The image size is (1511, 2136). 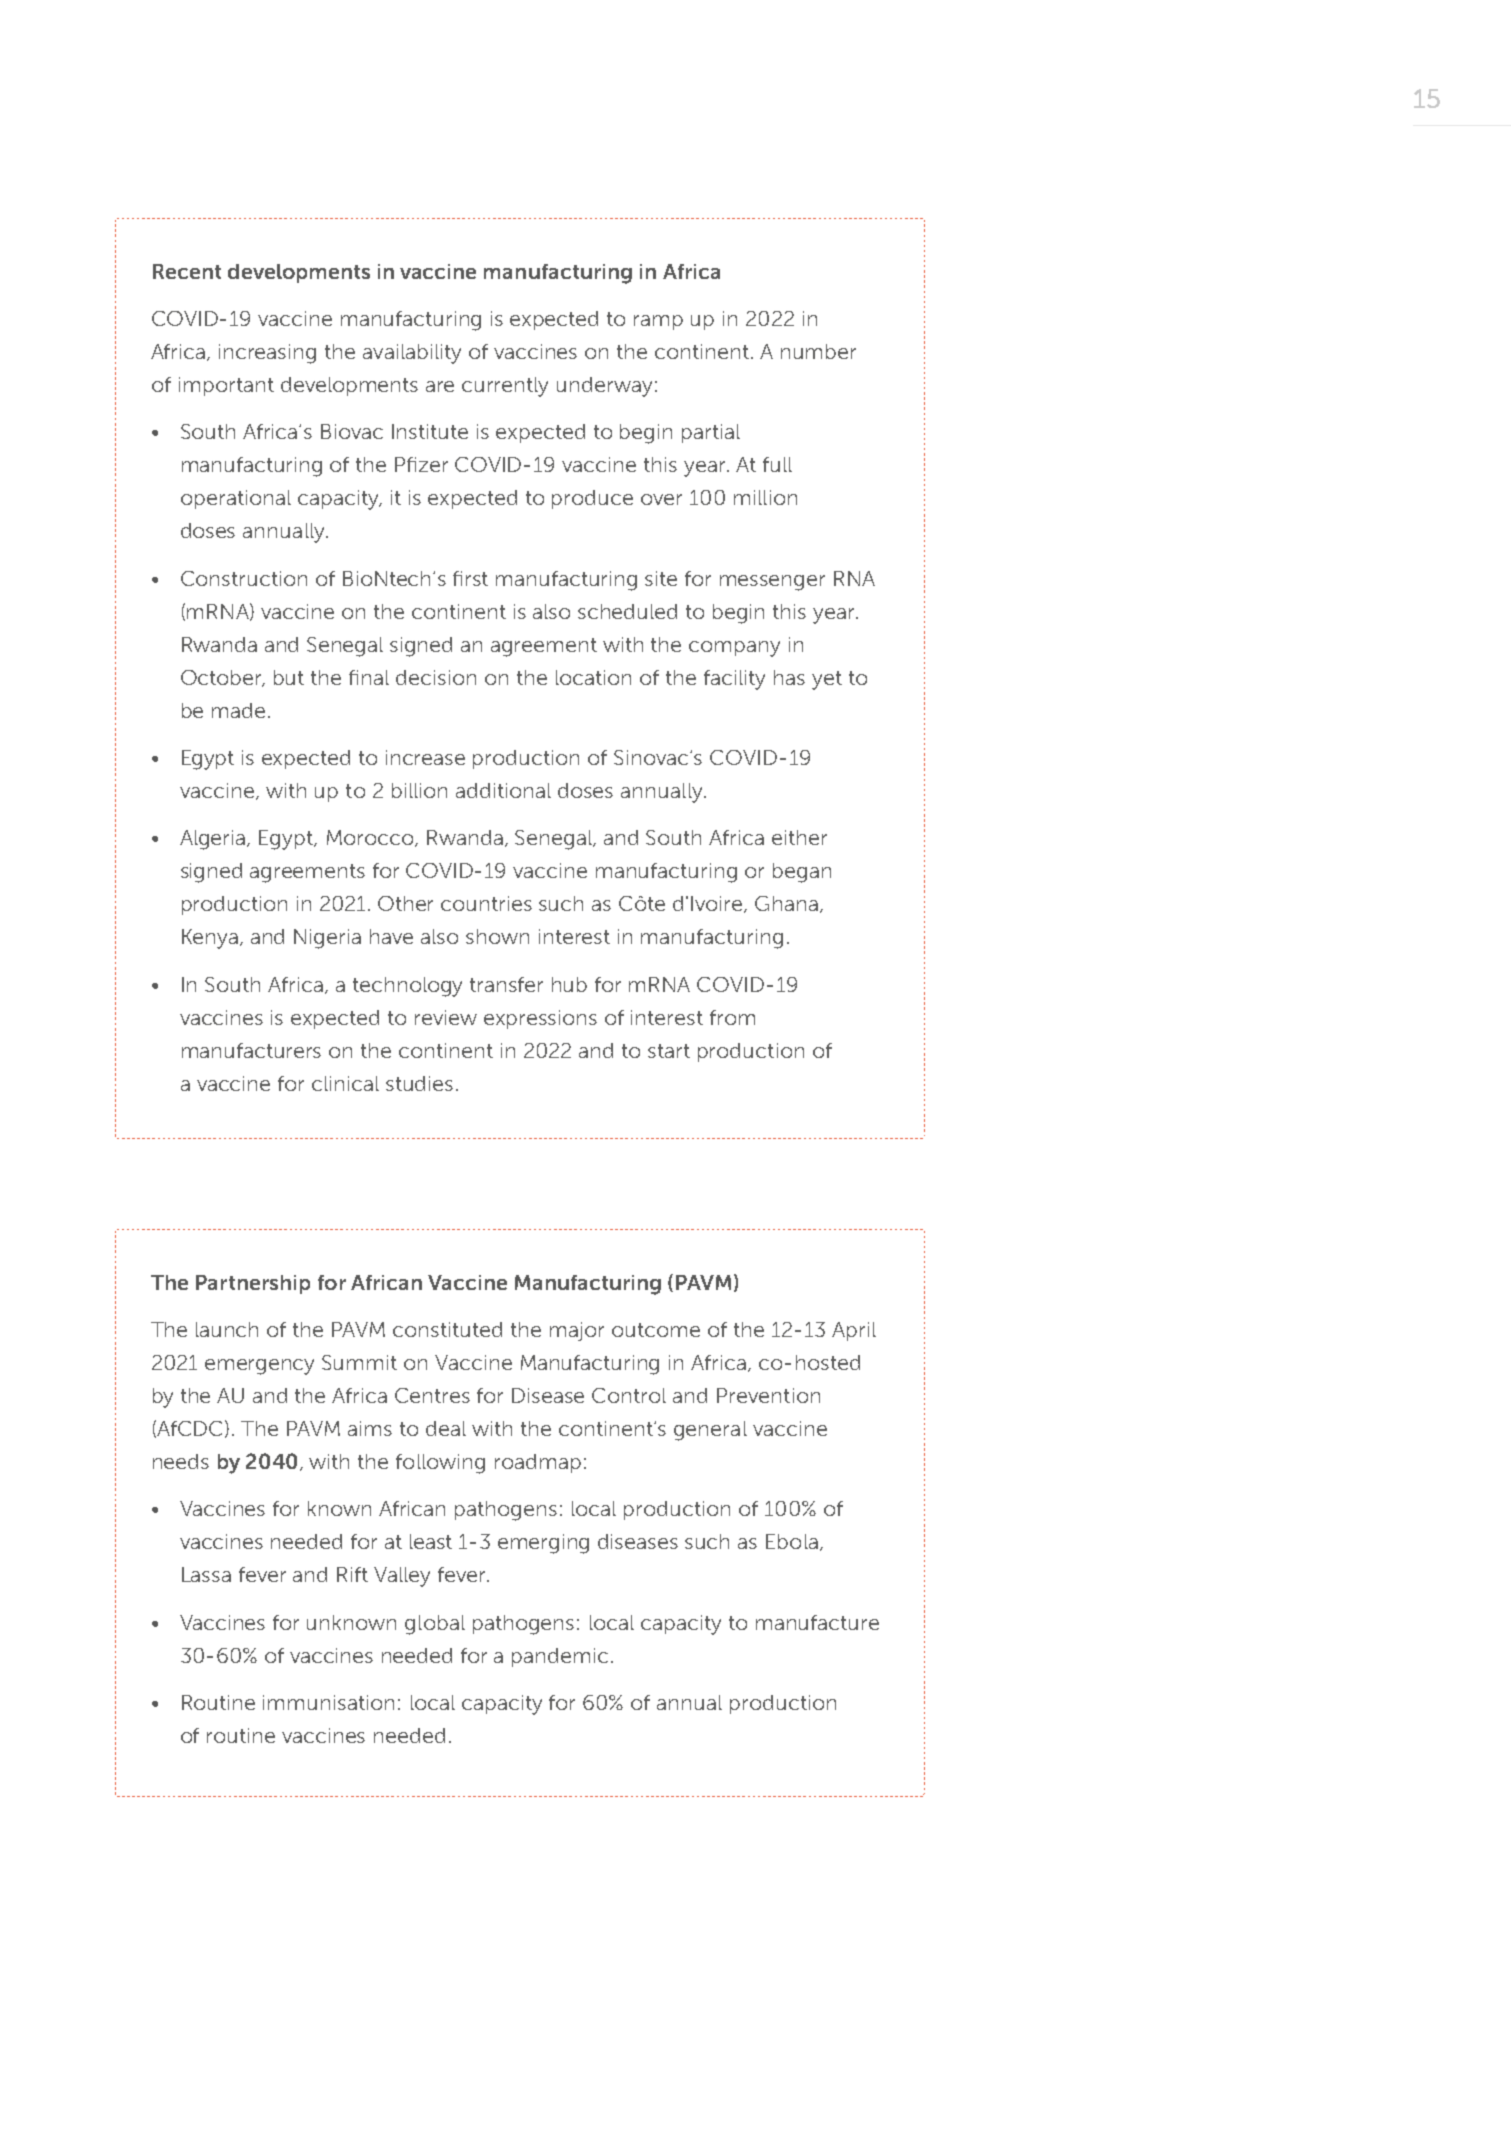 What do you see at coordinates (505, 387) in the image?
I see `currently` at bounding box center [505, 387].
